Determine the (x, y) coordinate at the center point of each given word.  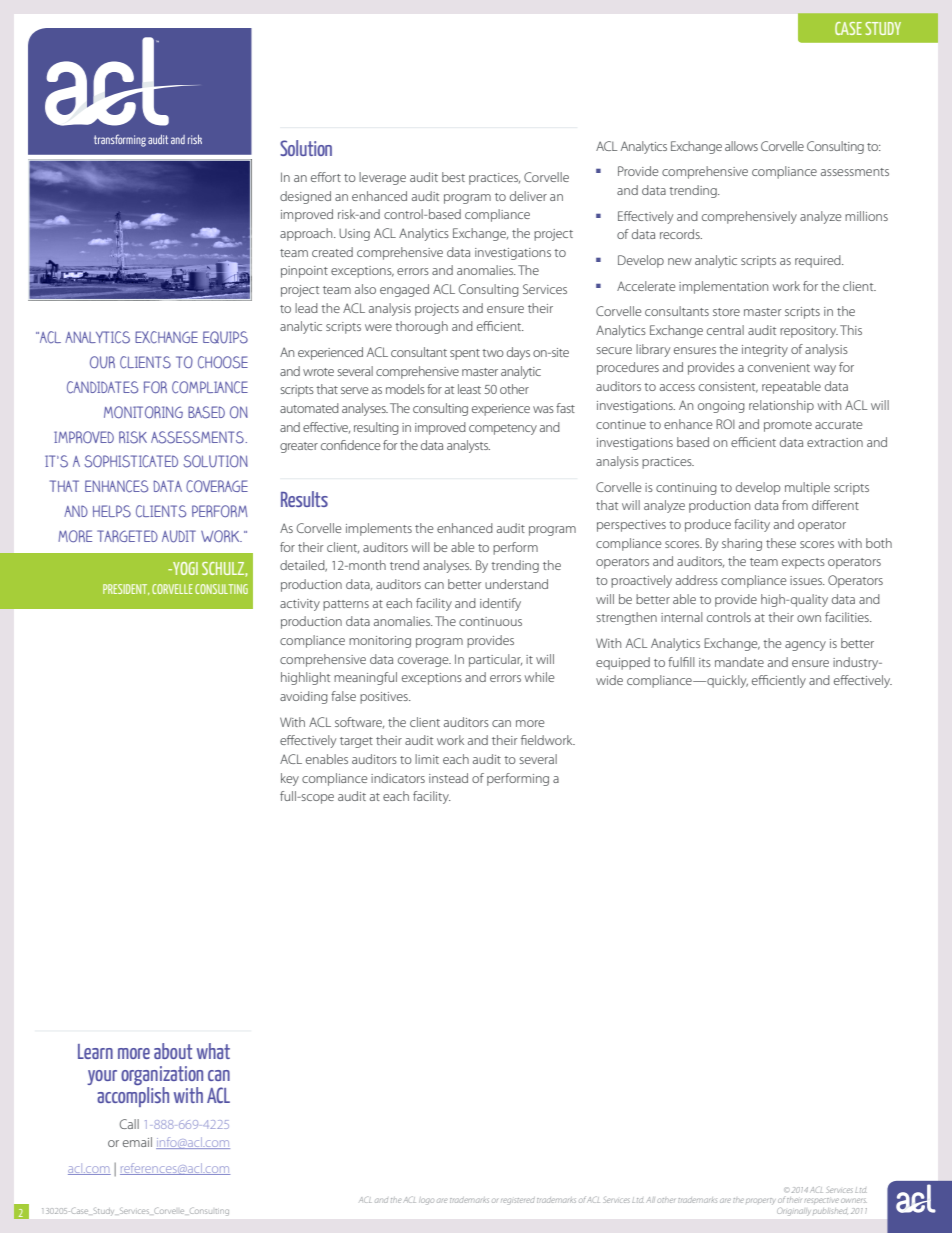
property (761, 1201)
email (137, 1142)
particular (495, 660)
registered (518, 1201)
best (453, 177)
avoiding (304, 697)
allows (741, 146)
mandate (739, 662)
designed (305, 197)
